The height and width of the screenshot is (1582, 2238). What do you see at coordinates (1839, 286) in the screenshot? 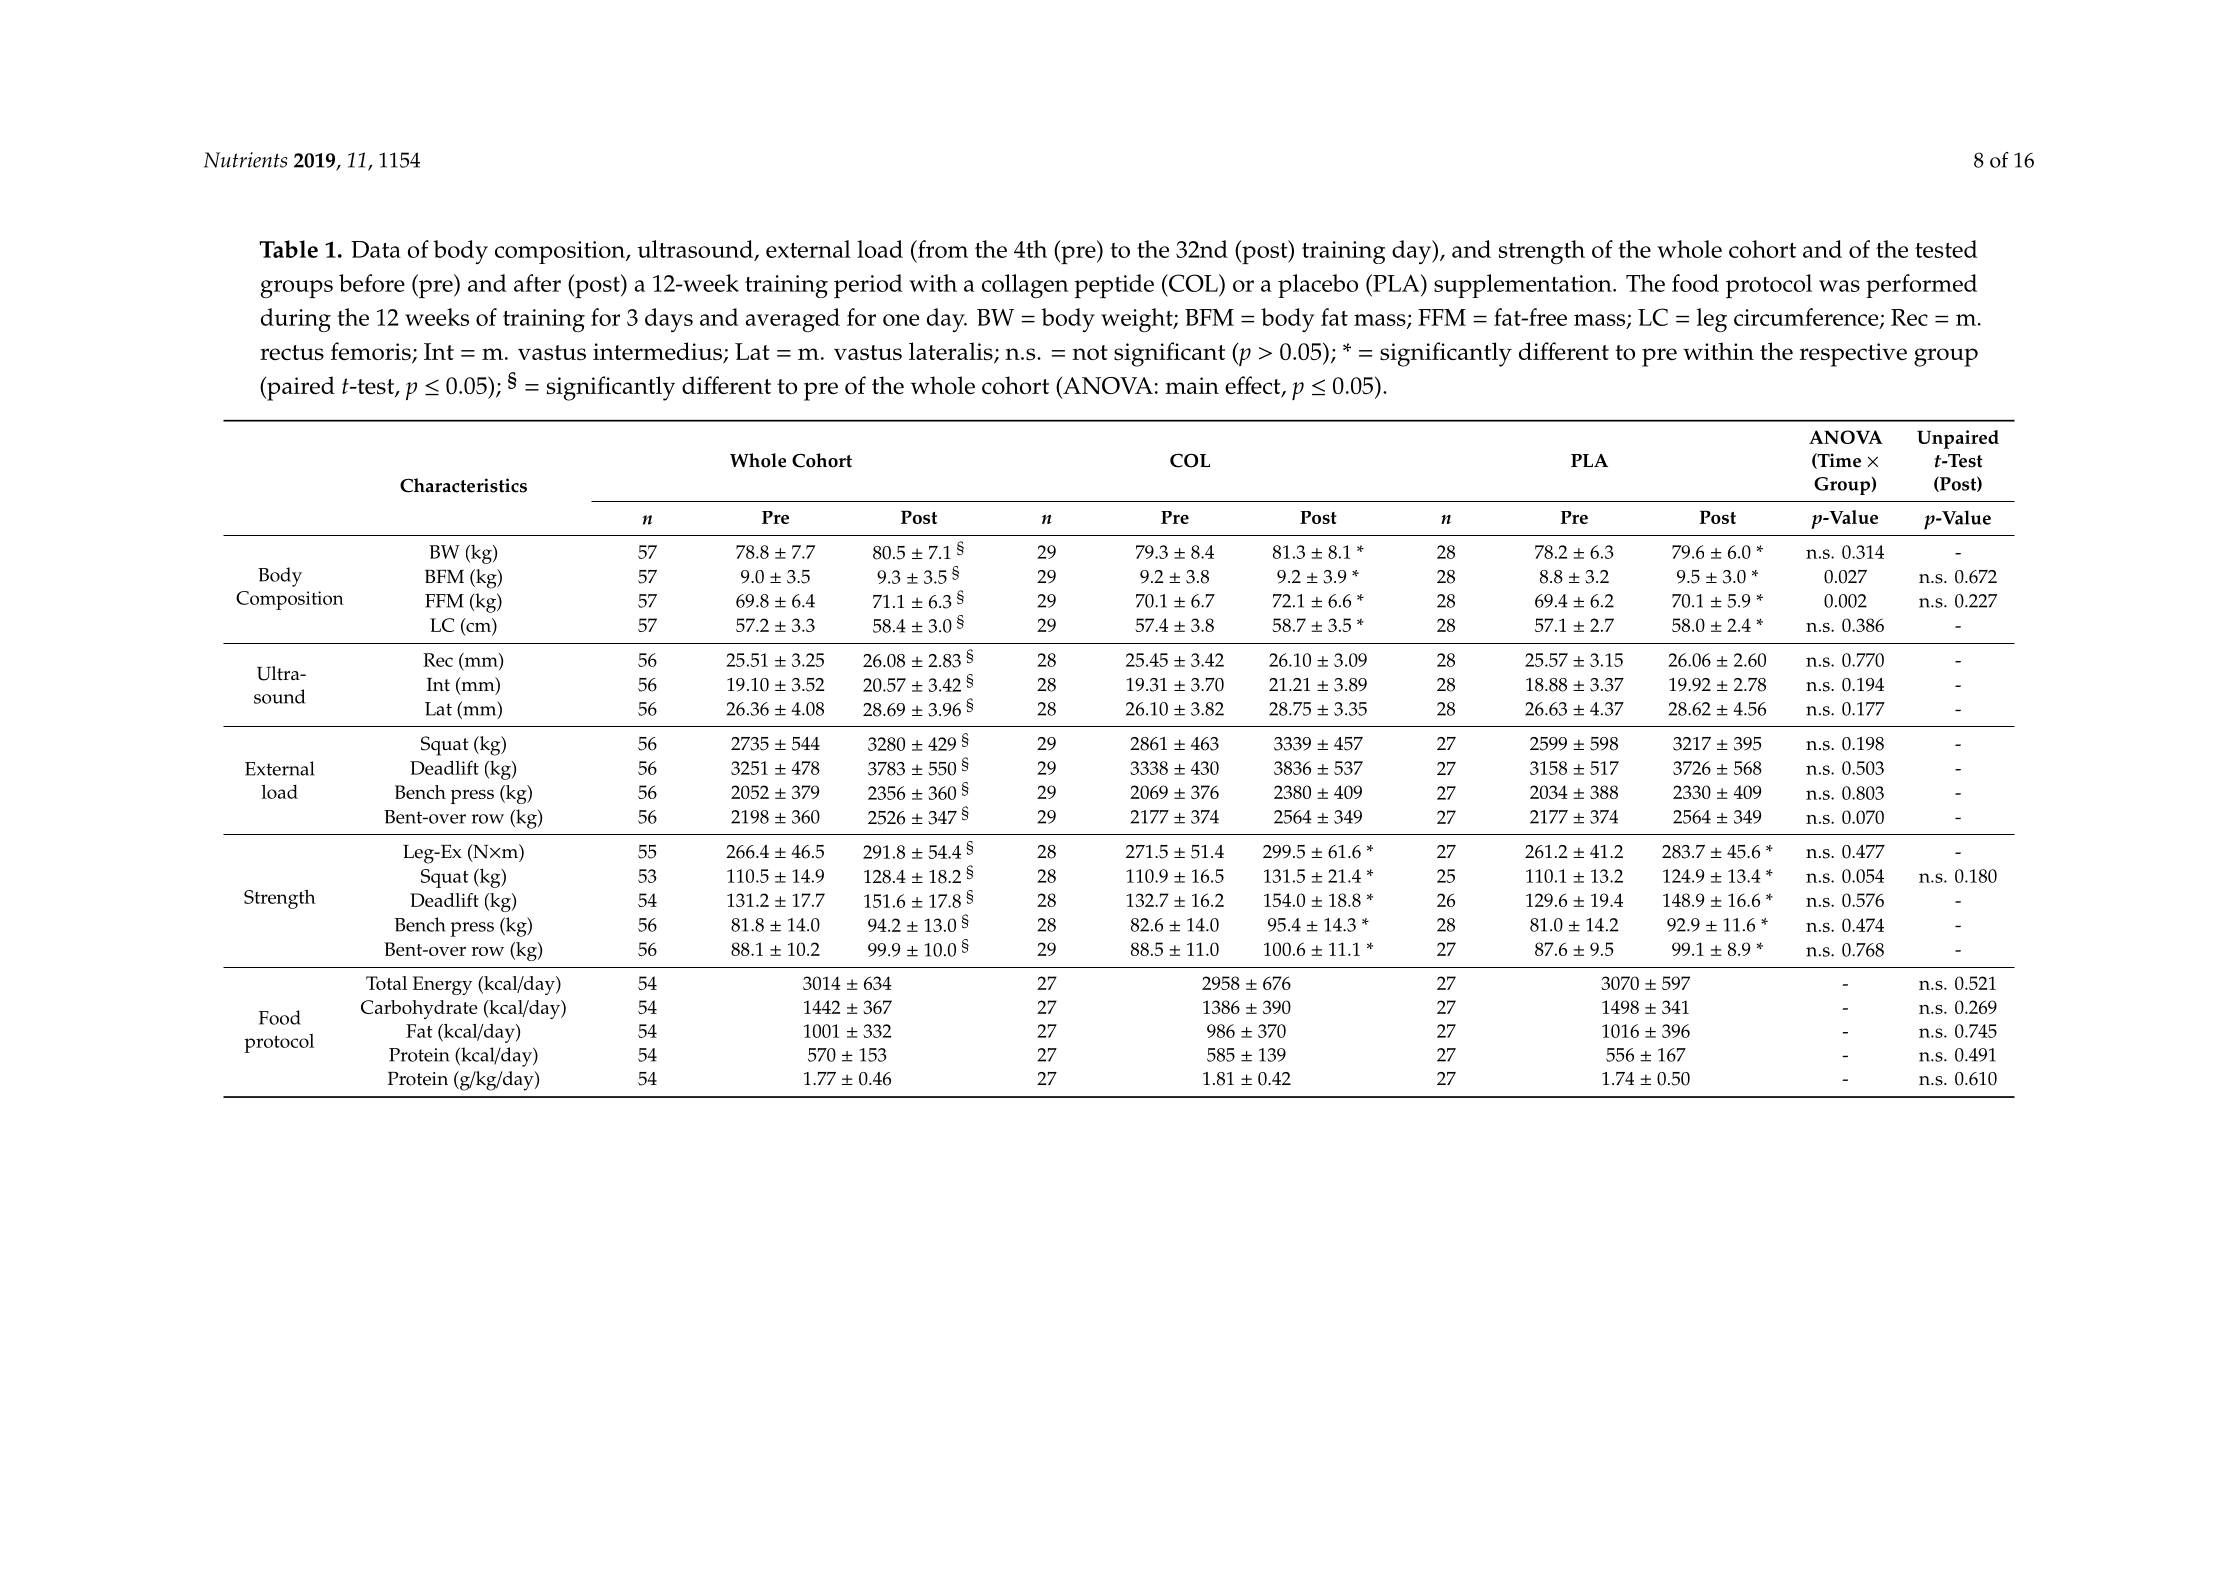
I see `was` at bounding box center [1839, 286].
